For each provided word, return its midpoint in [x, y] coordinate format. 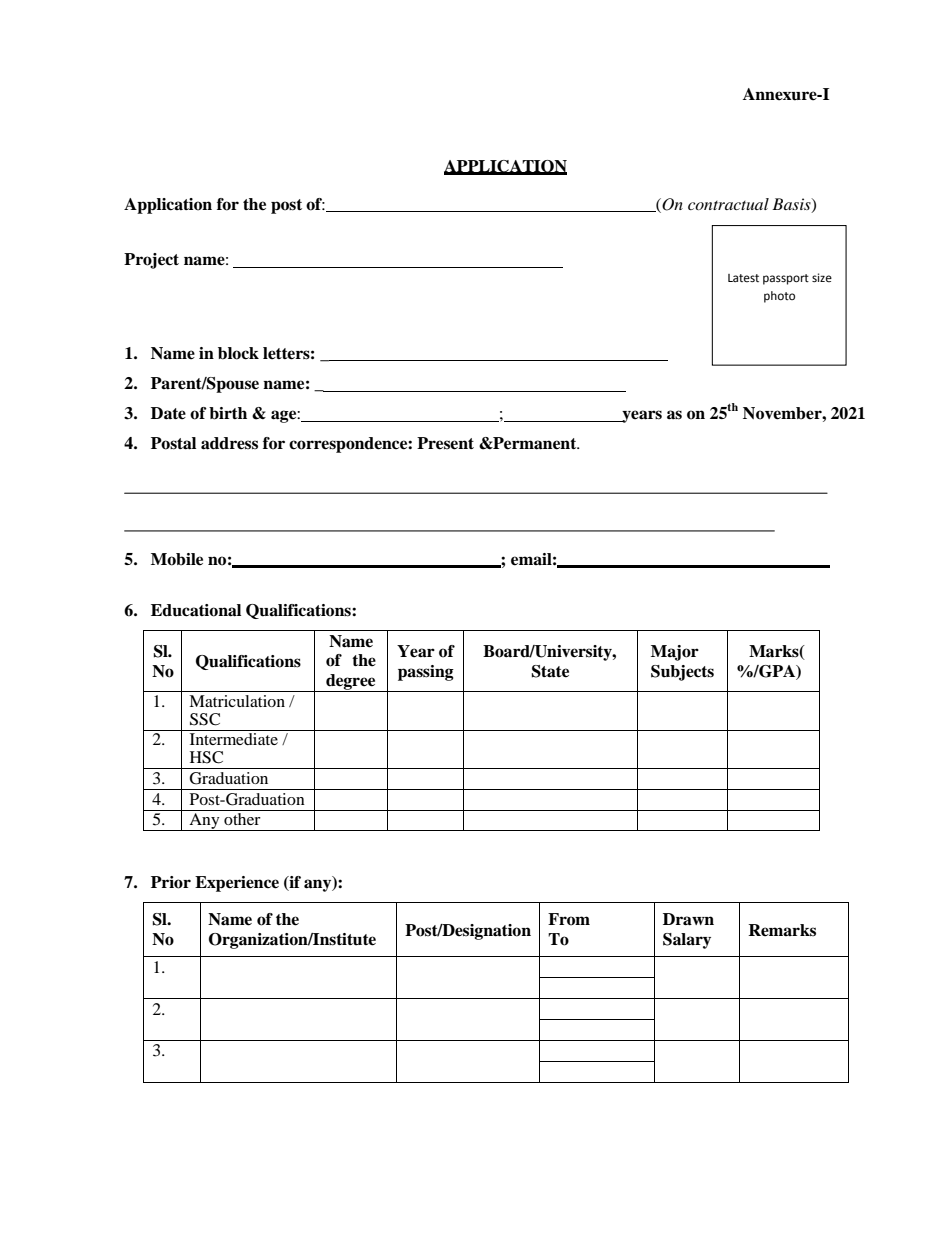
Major [675, 653]
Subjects [682, 673]
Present [445, 443]
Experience [237, 884]
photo [779, 297]
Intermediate [234, 739]
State [550, 671]
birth [228, 413]
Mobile [177, 559]
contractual [728, 204]
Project [151, 261]
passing [426, 673]
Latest [743, 278]
